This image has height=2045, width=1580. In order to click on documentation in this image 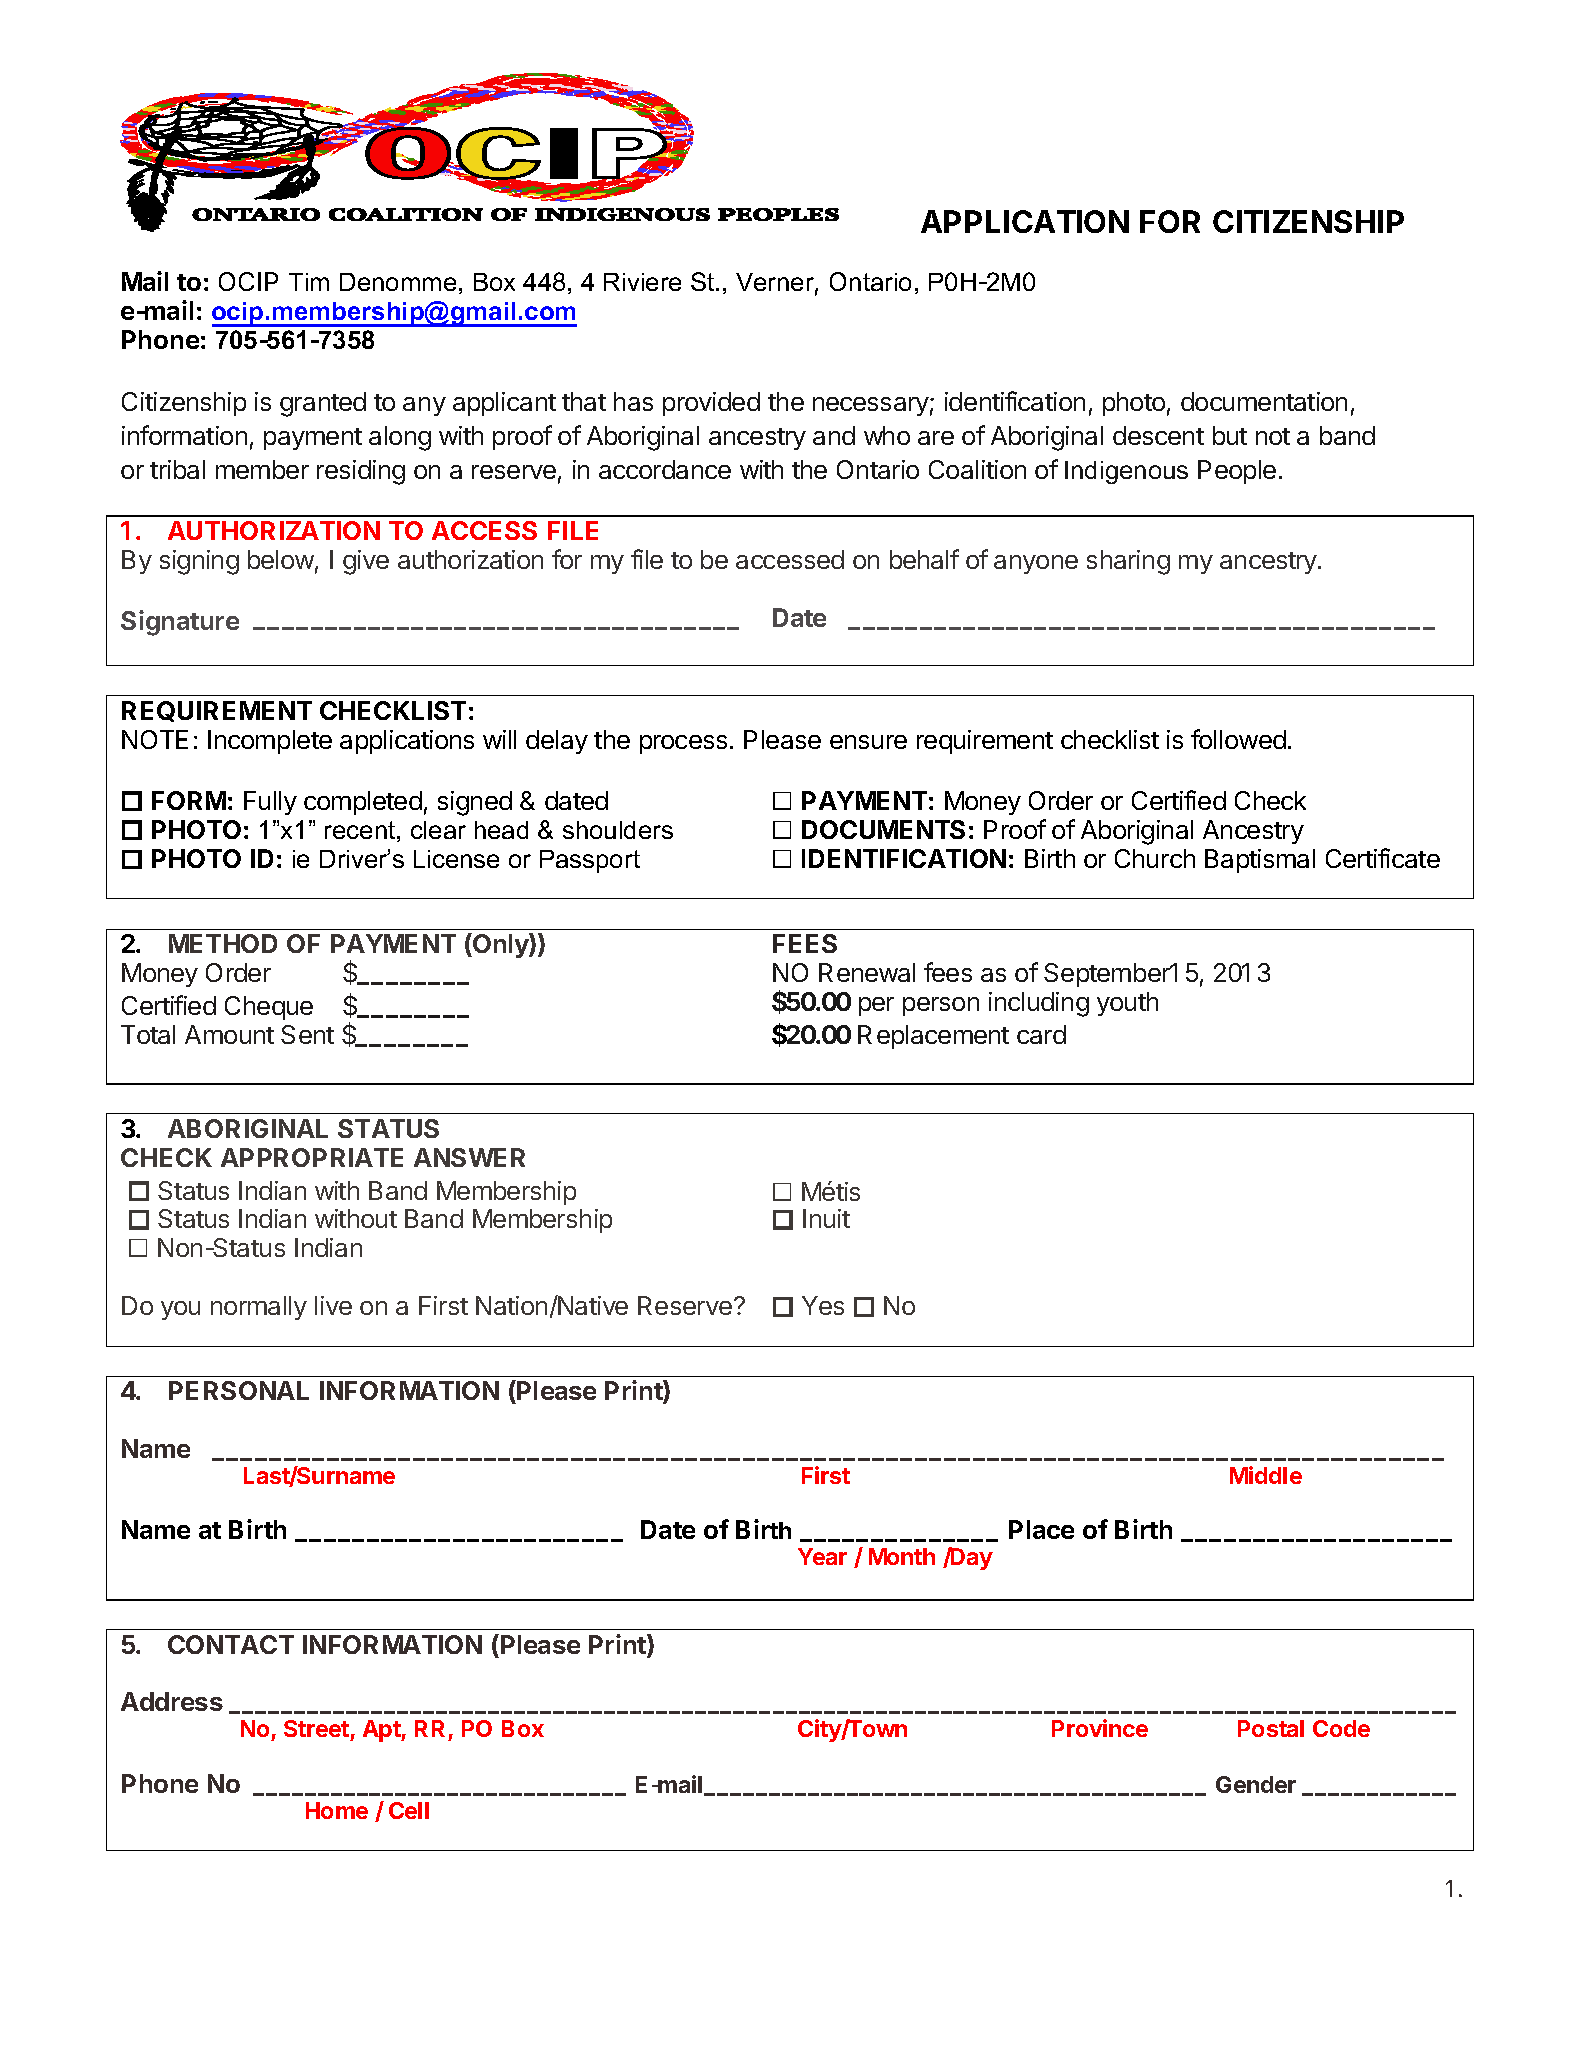, I will do `click(1264, 401)`.
